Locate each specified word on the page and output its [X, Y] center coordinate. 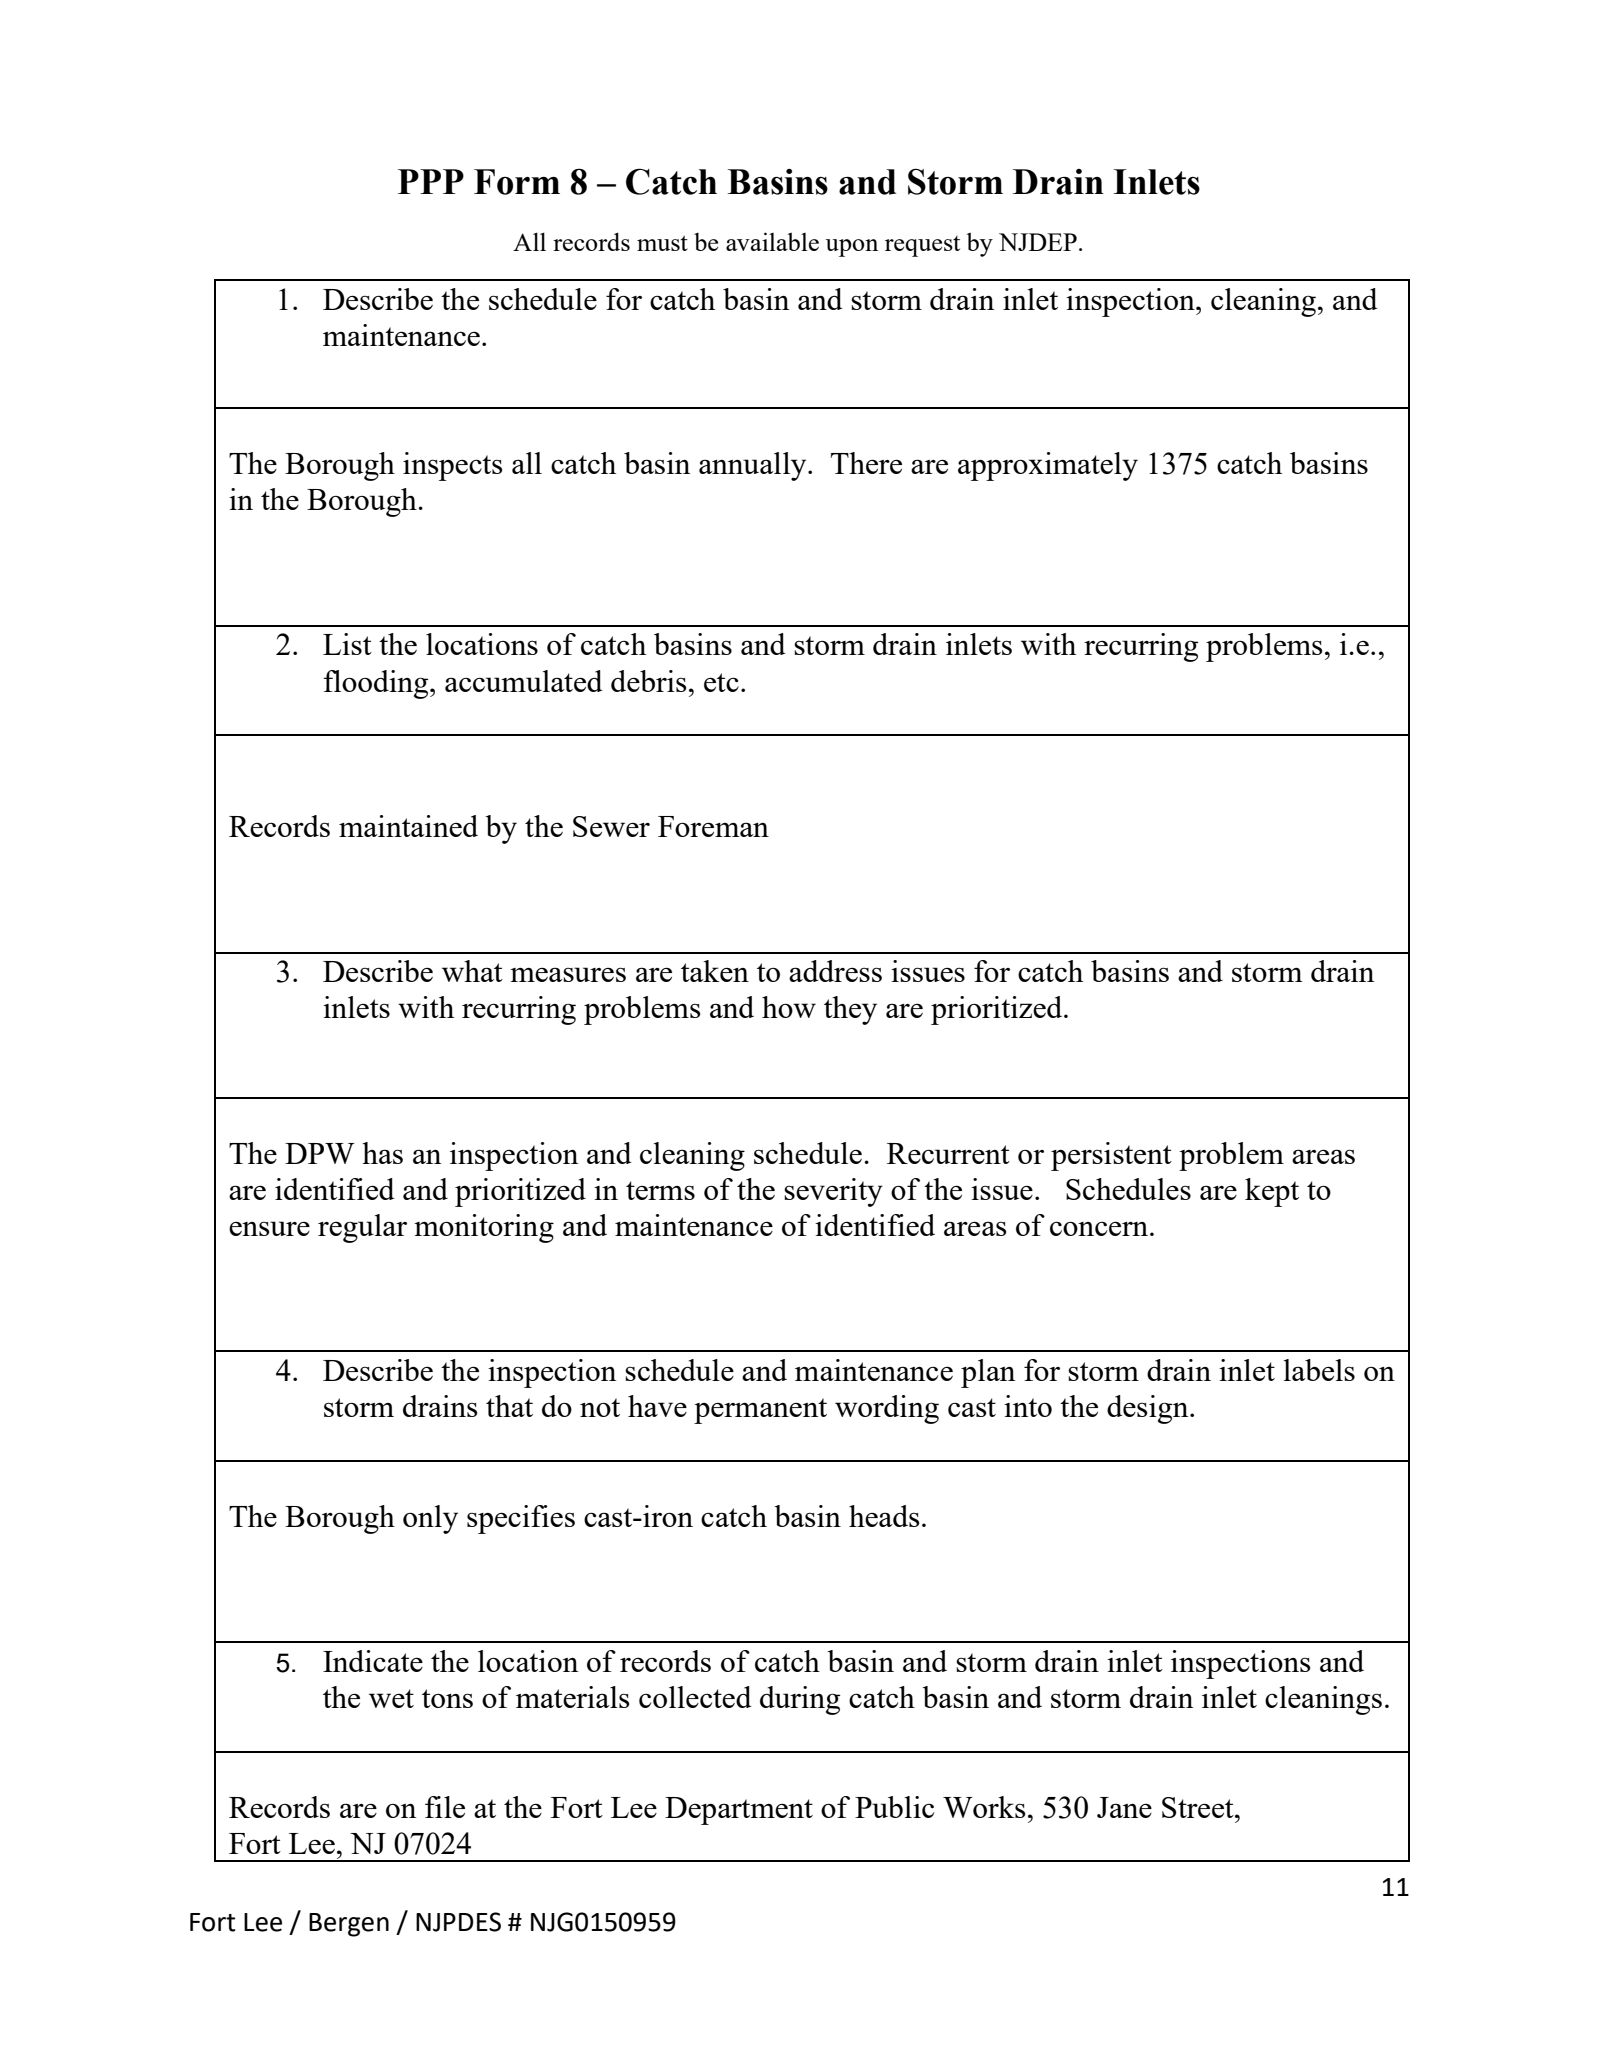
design [1149, 1409]
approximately [1048, 466]
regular [362, 1228]
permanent [760, 1411]
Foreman [713, 826]
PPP [431, 181]
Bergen [349, 1925]
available [772, 241]
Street [1199, 1807]
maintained [408, 826]
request [922, 246]
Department [739, 1811]
